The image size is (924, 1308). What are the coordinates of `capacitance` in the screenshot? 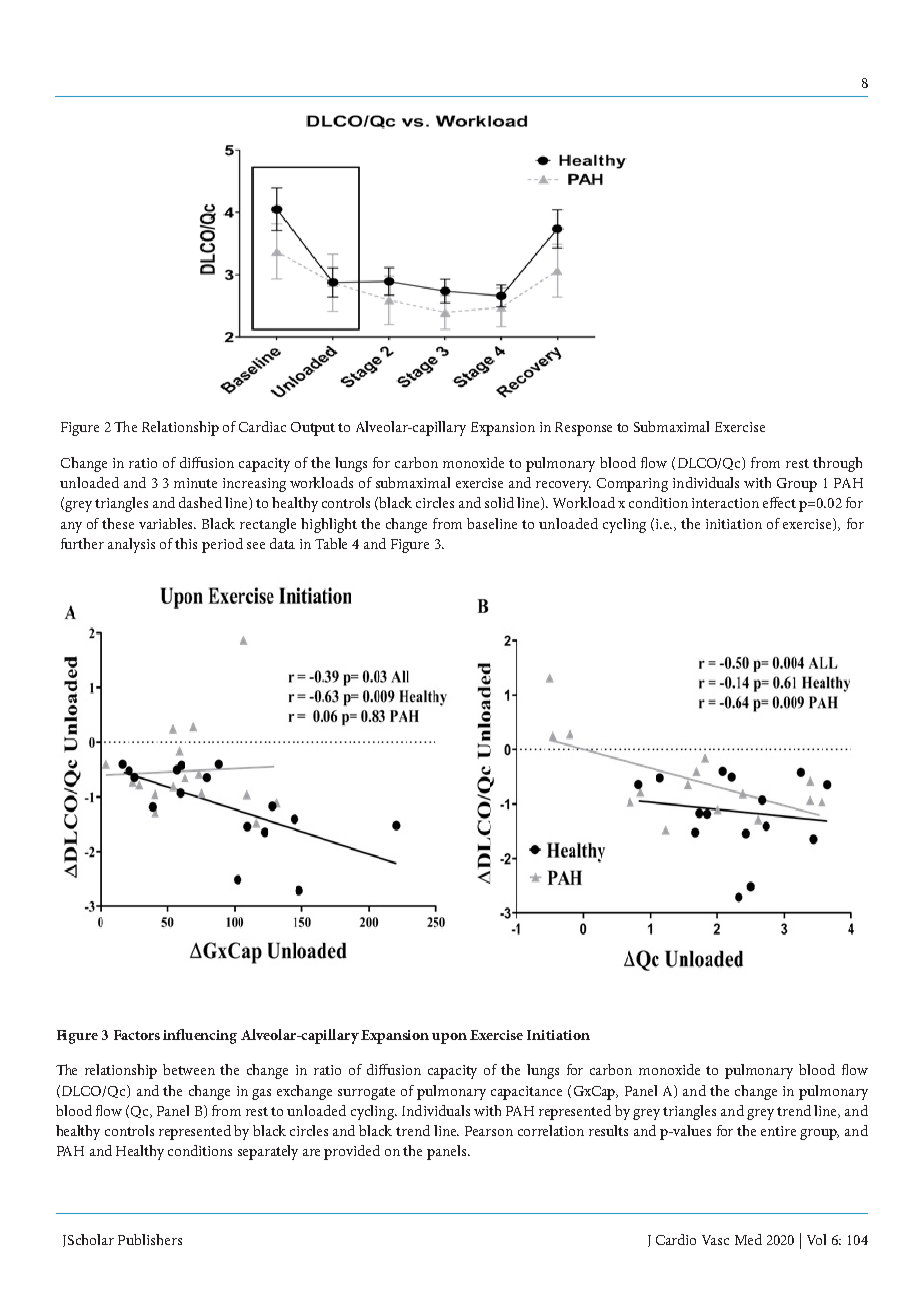 It's located at (526, 1093).
